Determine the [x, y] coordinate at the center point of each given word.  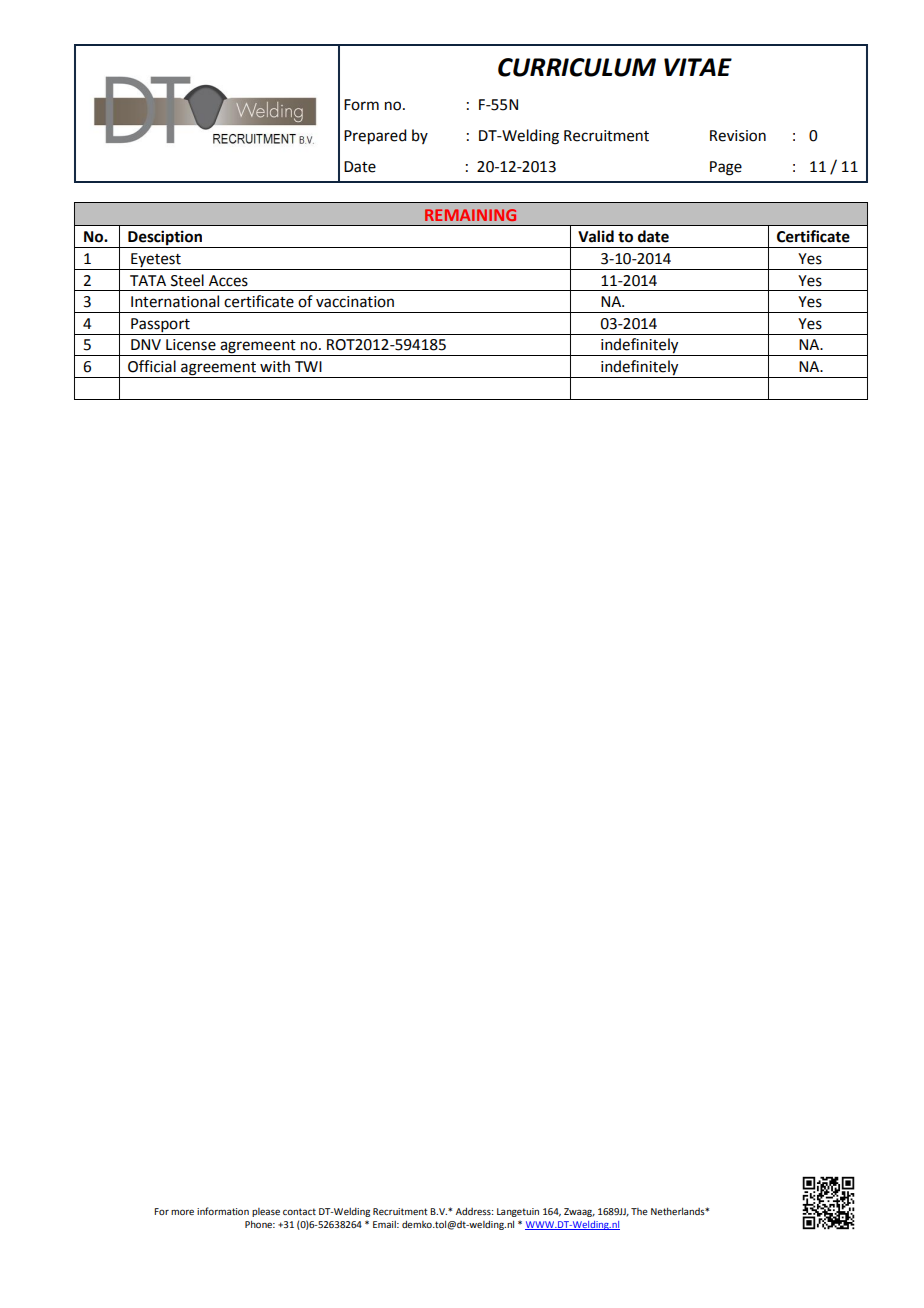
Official [152, 366]
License [191, 345]
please [266, 1212]
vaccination [355, 302]
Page [726, 168]
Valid [596, 236]
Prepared [375, 137]
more [182, 1212]
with [275, 366]
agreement [218, 370]
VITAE [698, 67]
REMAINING [470, 215]
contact [299, 1211]
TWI [308, 366]
